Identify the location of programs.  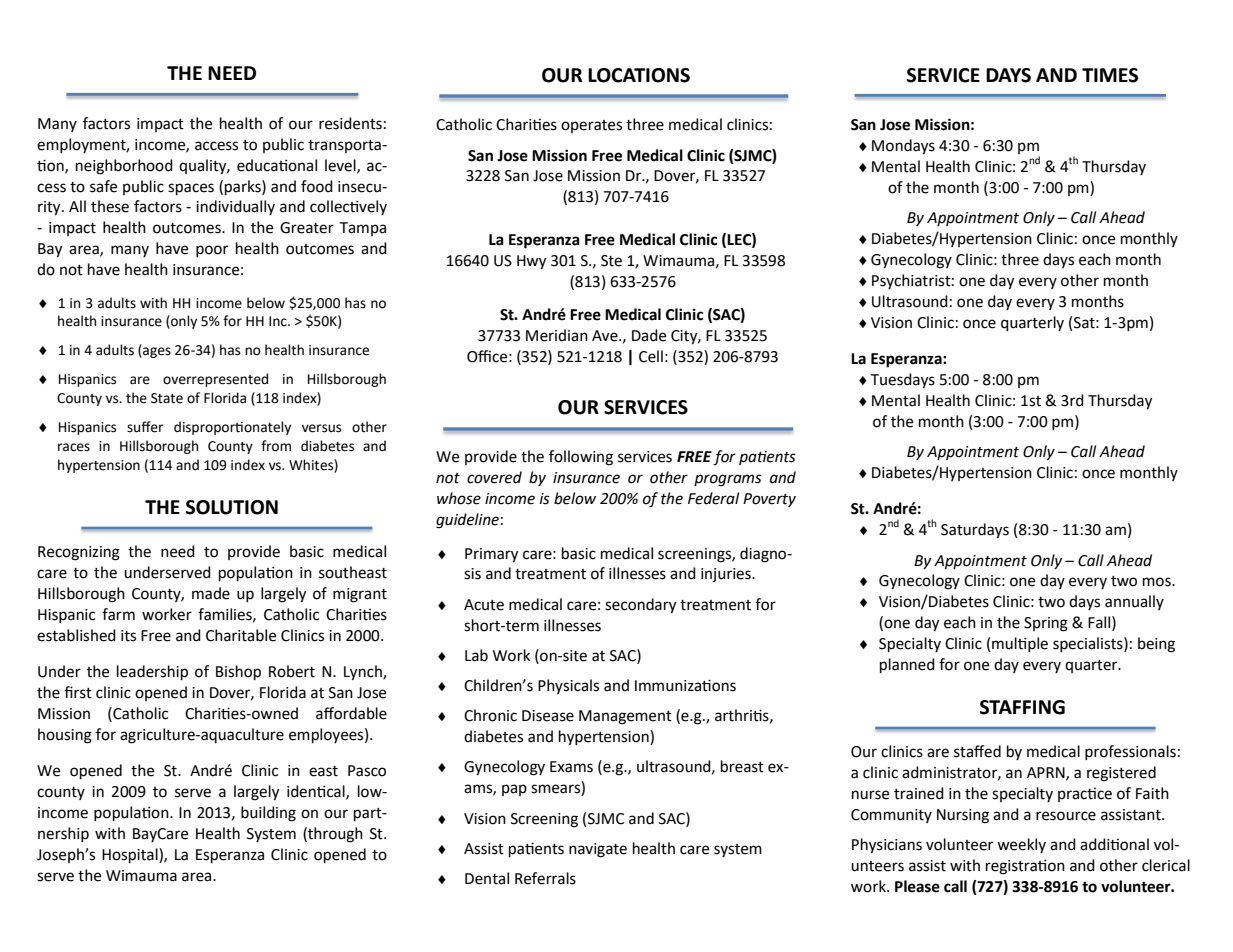
(728, 480).
